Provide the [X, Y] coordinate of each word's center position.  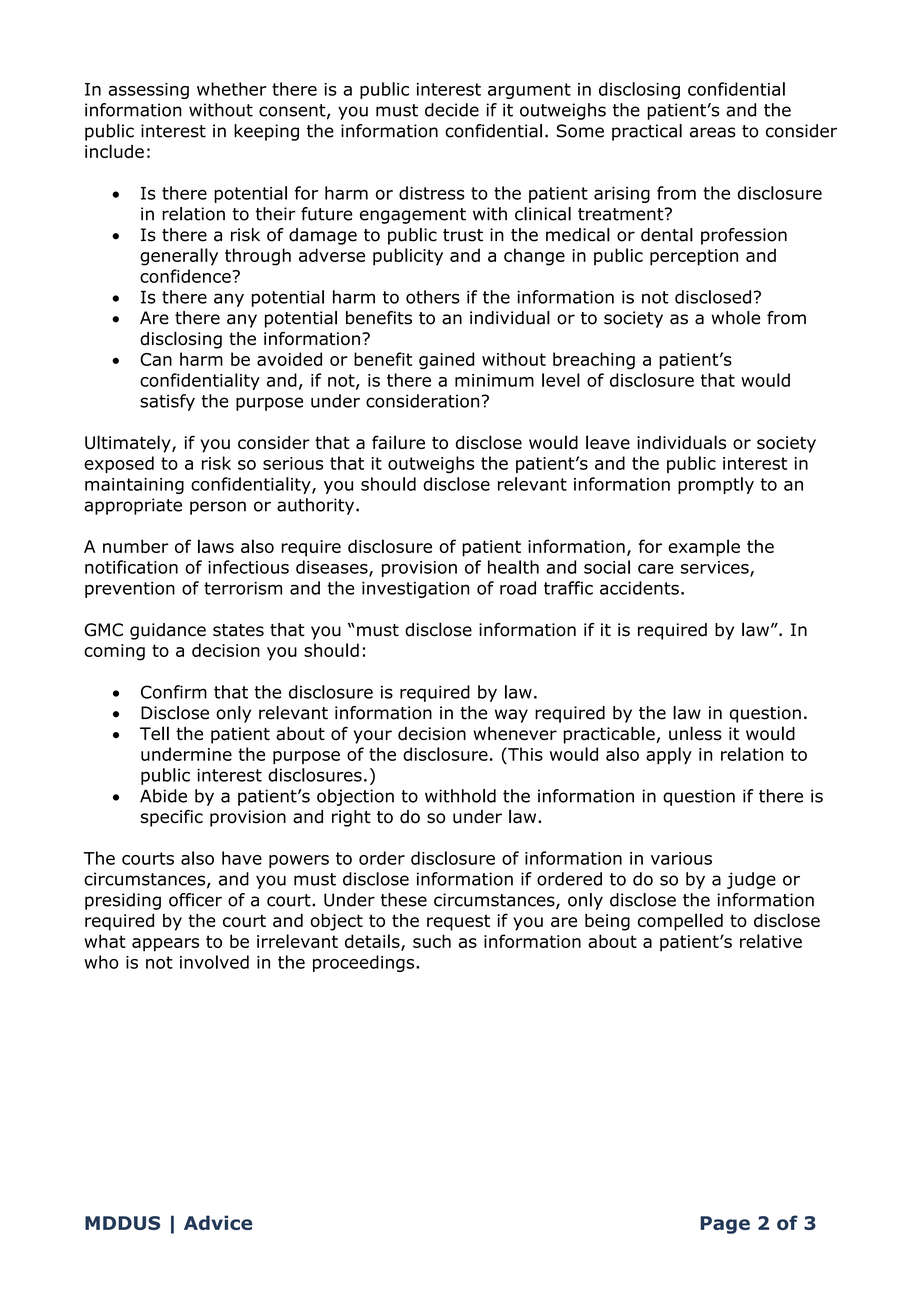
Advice [218, 1222]
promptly [716, 485]
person [218, 508]
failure [398, 442]
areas [713, 132]
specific [172, 818]
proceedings [365, 963]
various [681, 858]
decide [452, 110]
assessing [148, 91]
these [404, 900]
